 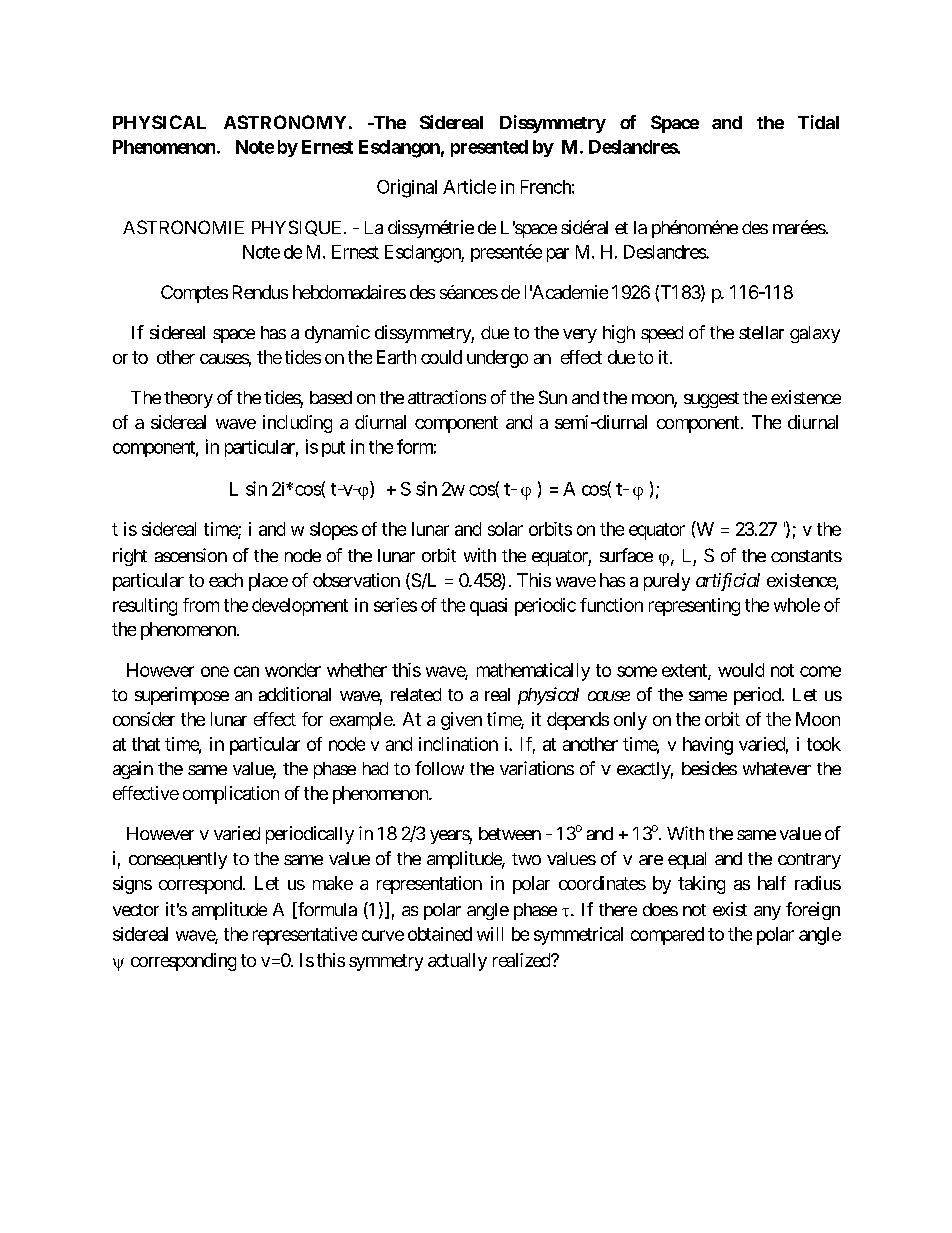 What do you see at coordinates (469, 186) in the document?
I see `Article` at bounding box center [469, 186].
